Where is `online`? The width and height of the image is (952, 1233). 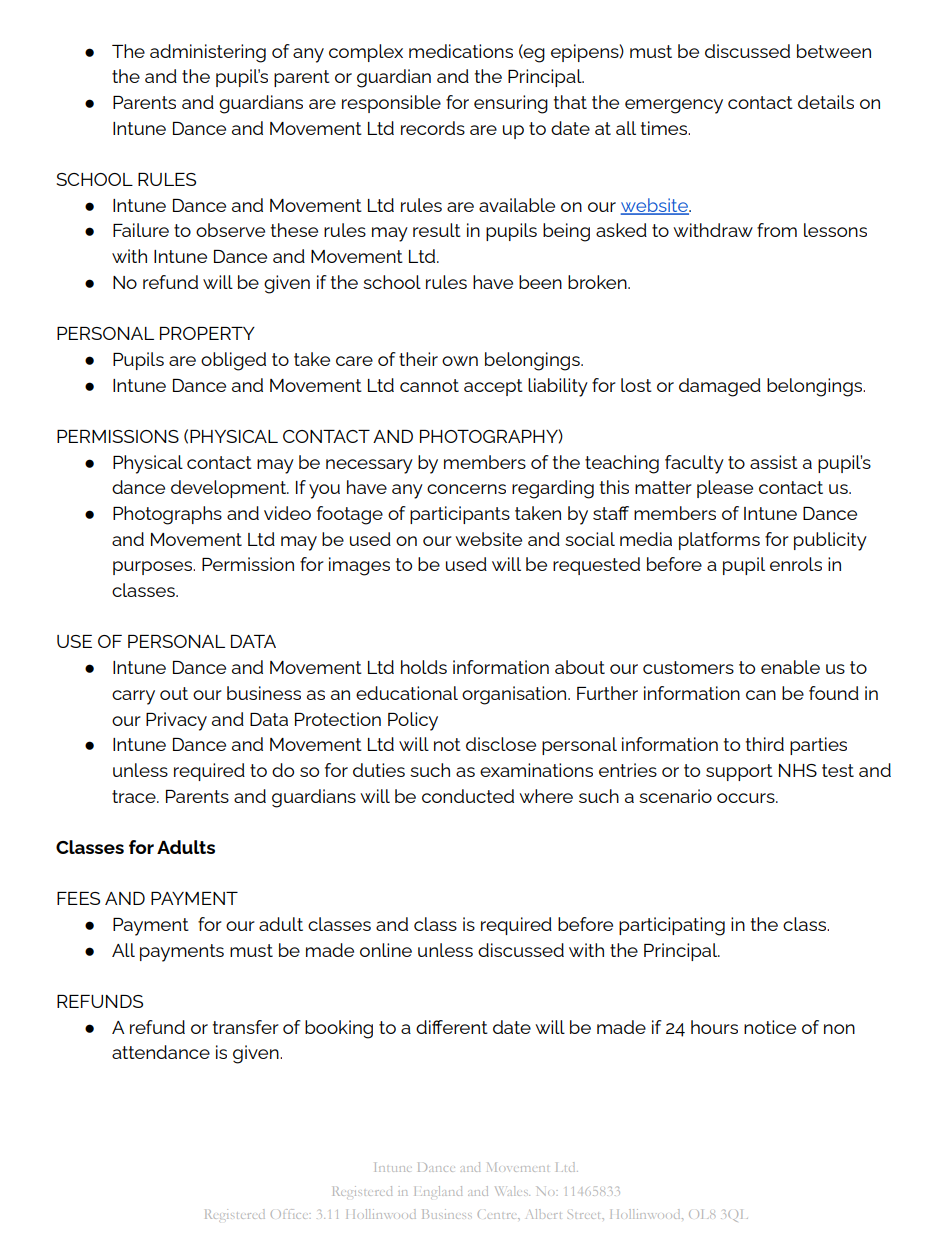
online is located at coordinates (386, 950).
